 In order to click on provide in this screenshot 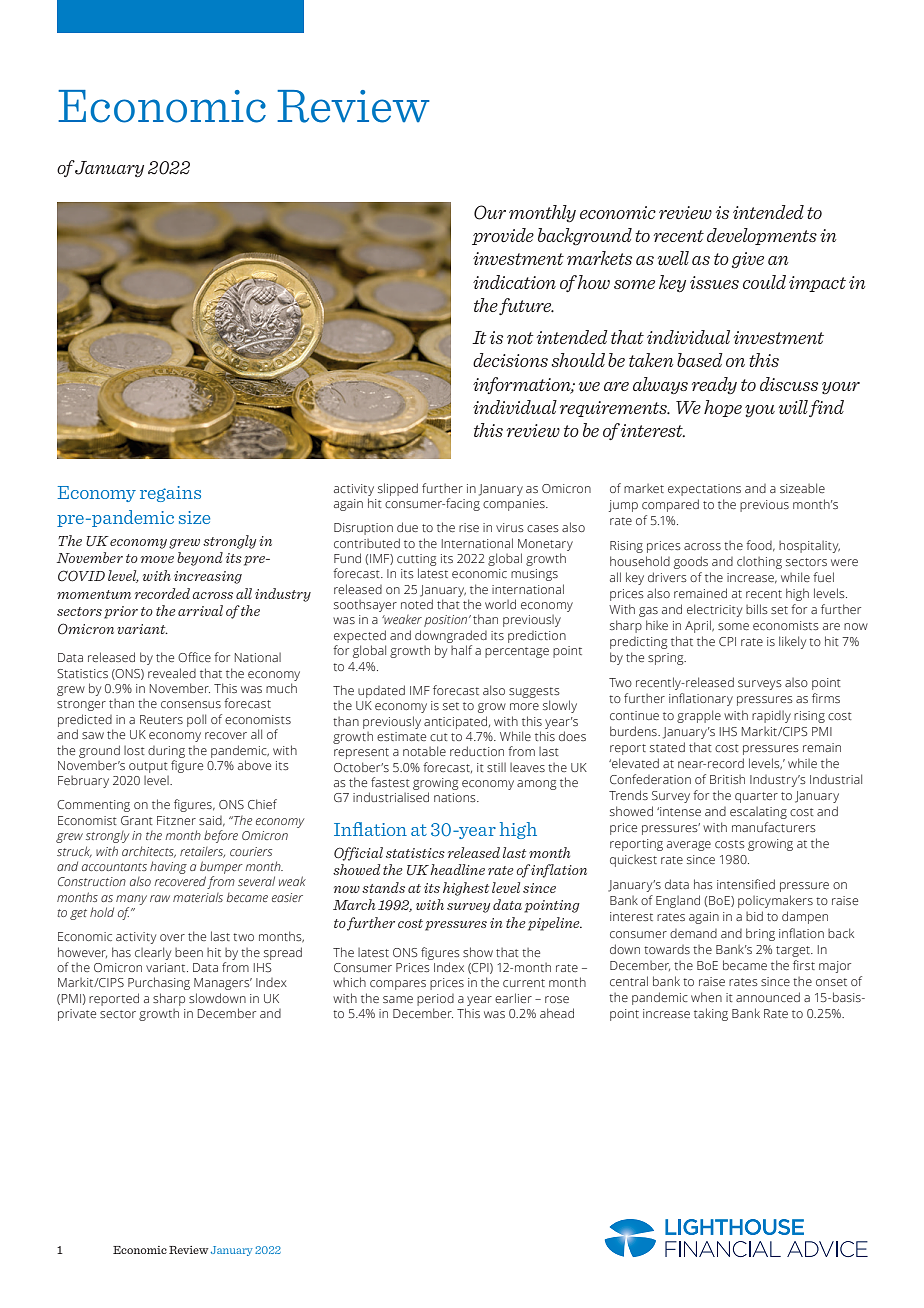, I will do `click(503, 236)`.
